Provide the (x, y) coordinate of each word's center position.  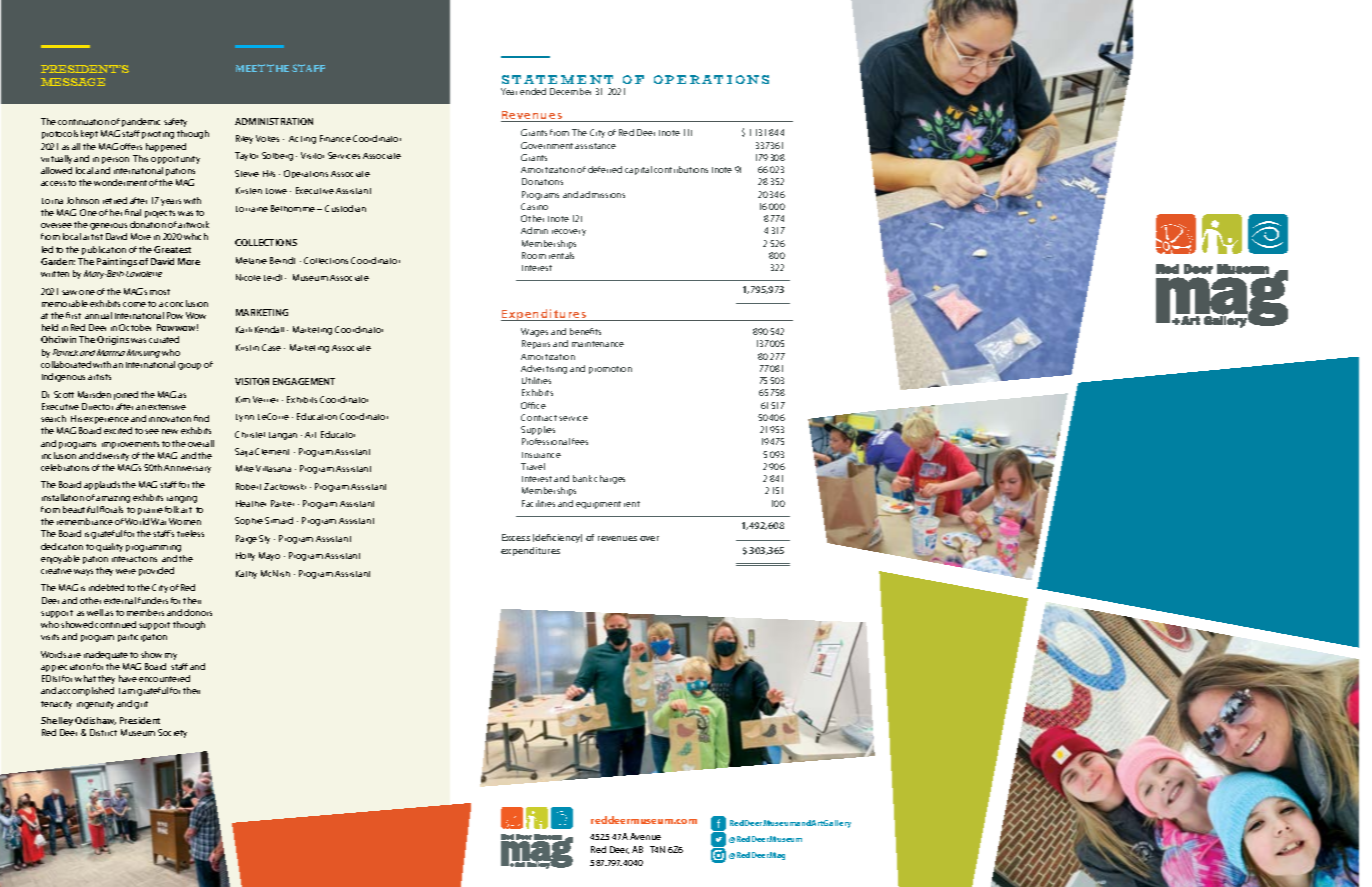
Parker (282, 503)
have (128, 678)
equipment (598, 505)
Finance (335, 138)
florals (111, 509)
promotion (610, 370)
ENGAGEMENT (304, 381)
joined (126, 395)
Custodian (345, 208)
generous (108, 226)
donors (198, 612)
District (103, 732)
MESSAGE (73, 82)
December (570, 91)
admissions (602, 194)
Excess (516, 537)
